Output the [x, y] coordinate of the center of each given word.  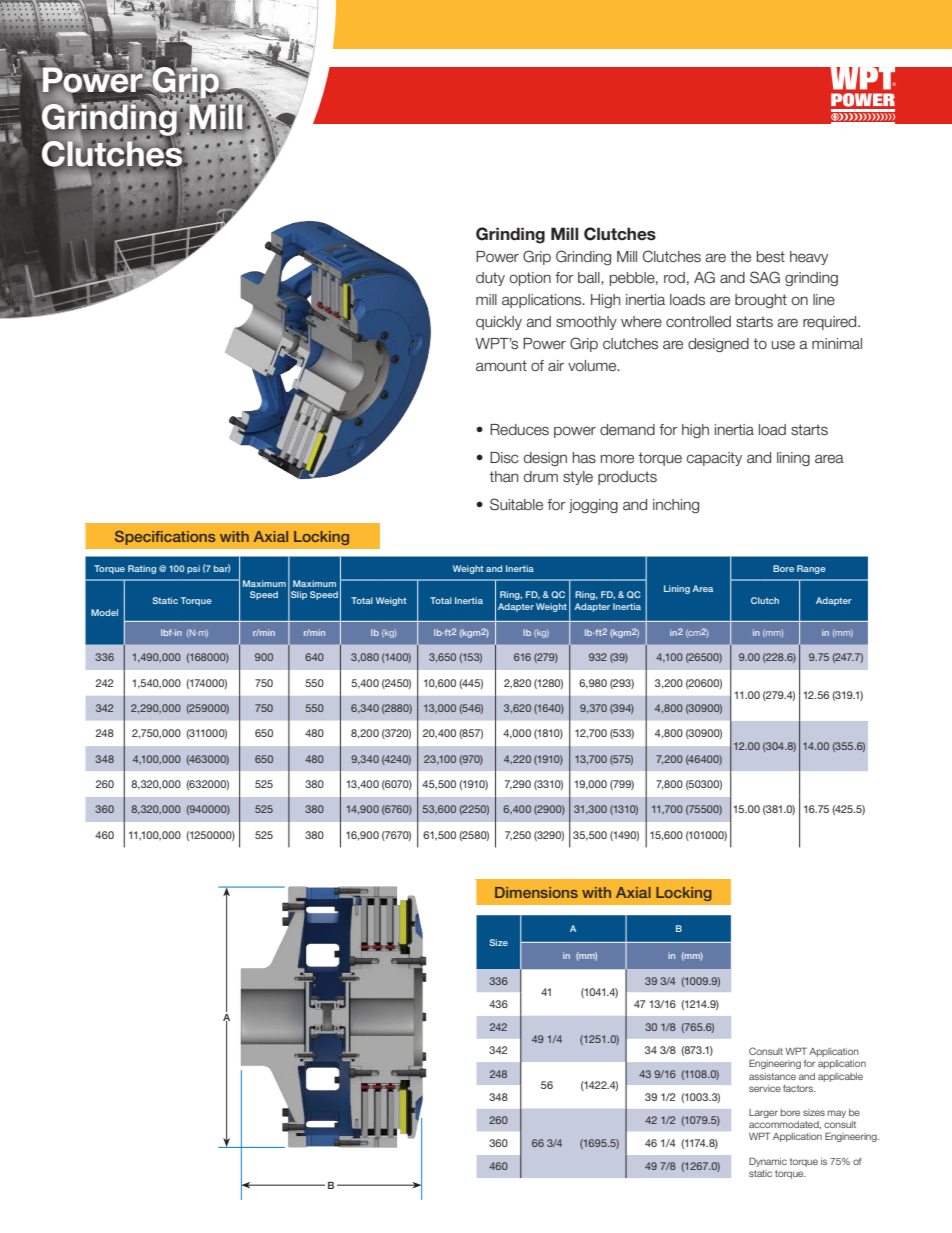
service [765, 1088]
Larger [763, 1113]
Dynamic [768, 1162]
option [530, 279]
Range [811, 569]
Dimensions [536, 892]
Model [104, 612]
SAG [765, 277]
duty [490, 279]
